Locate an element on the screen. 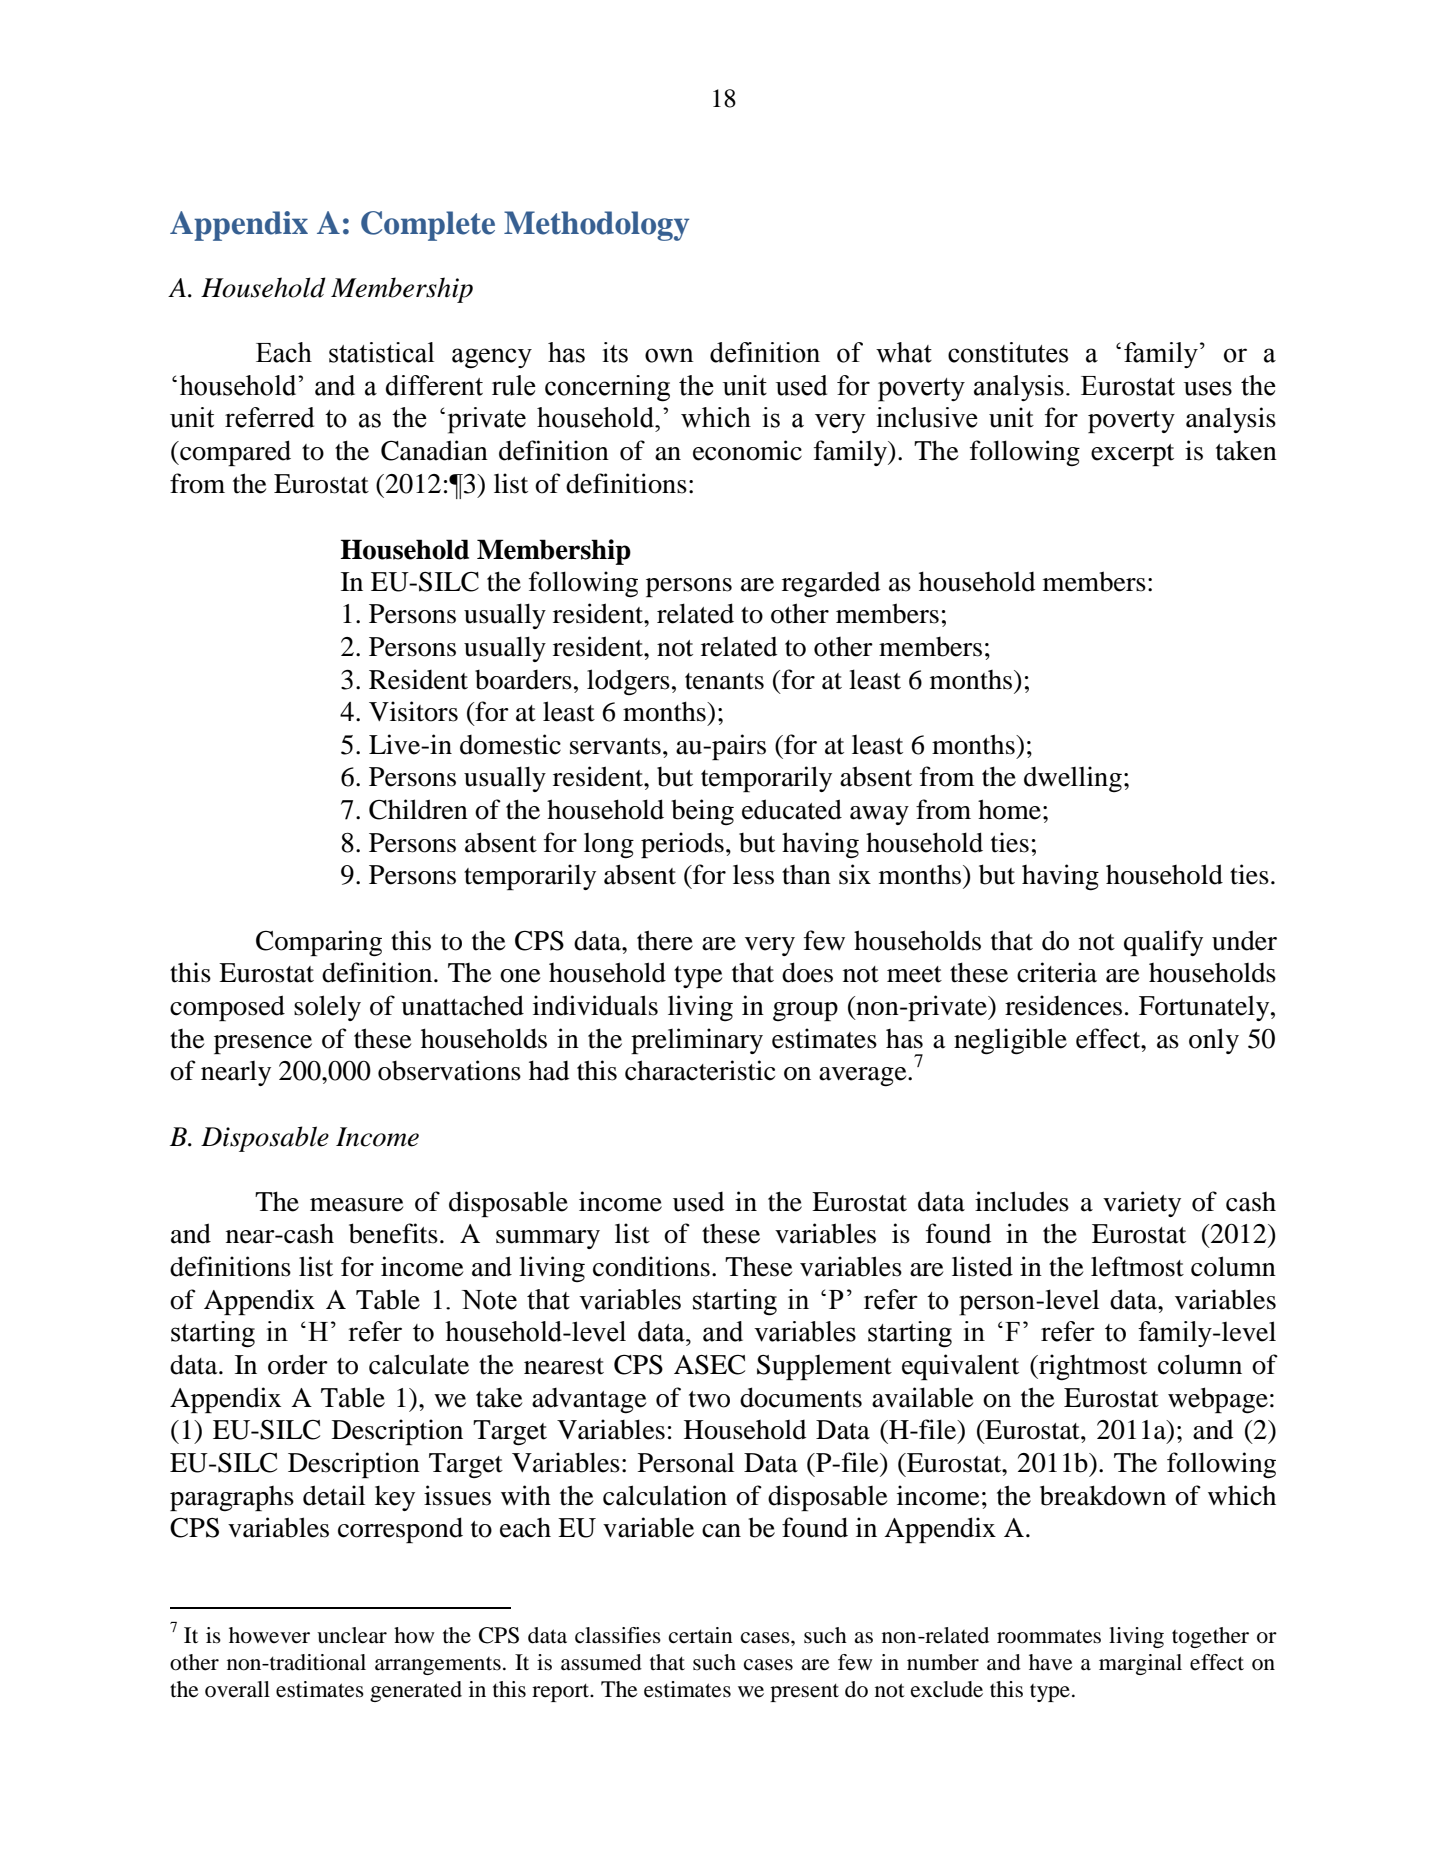  Complete is located at coordinates (428, 226).
